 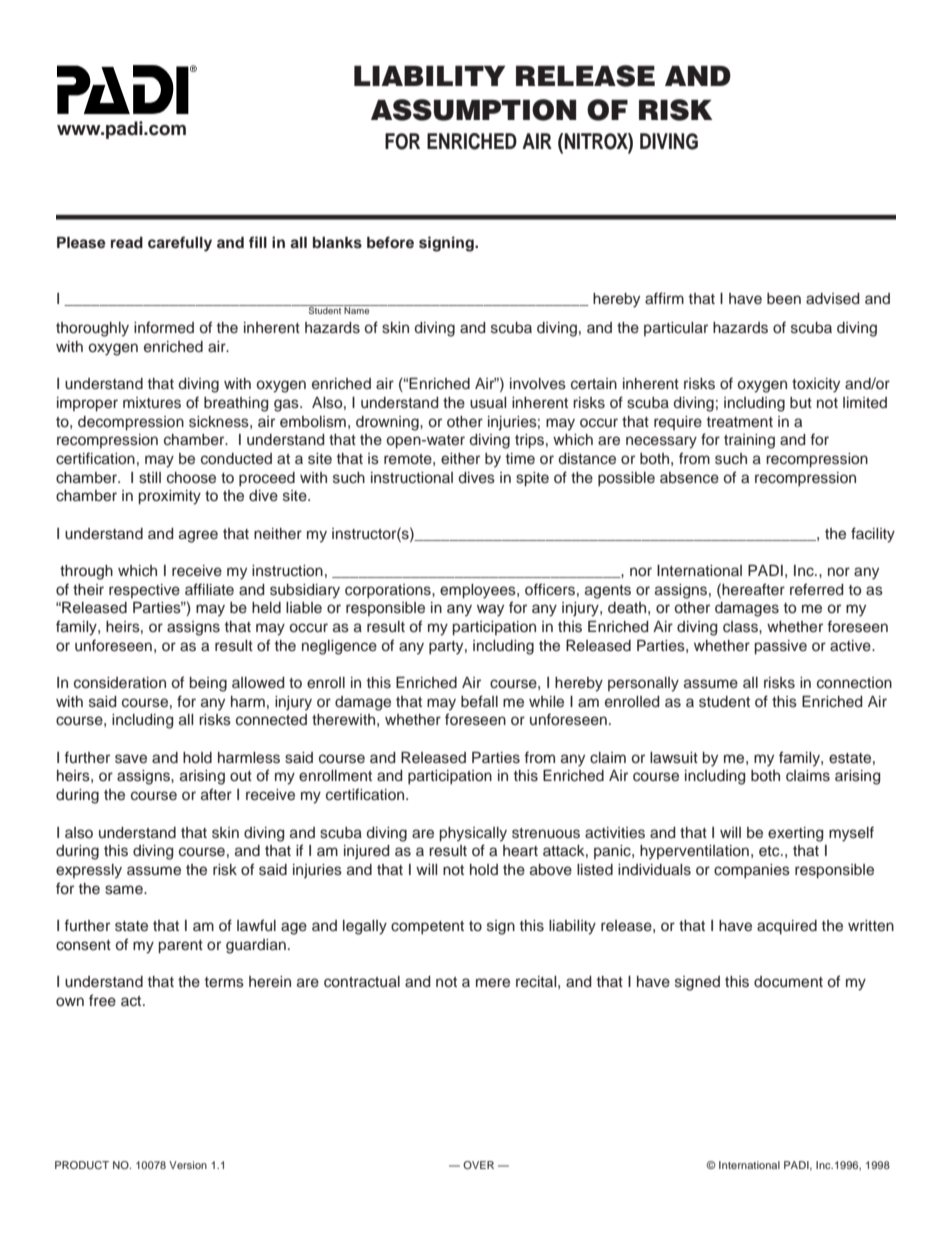 What do you see at coordinates (144, 591) in the screenshot?
I see `respective` at bounding box center [144, 591].
